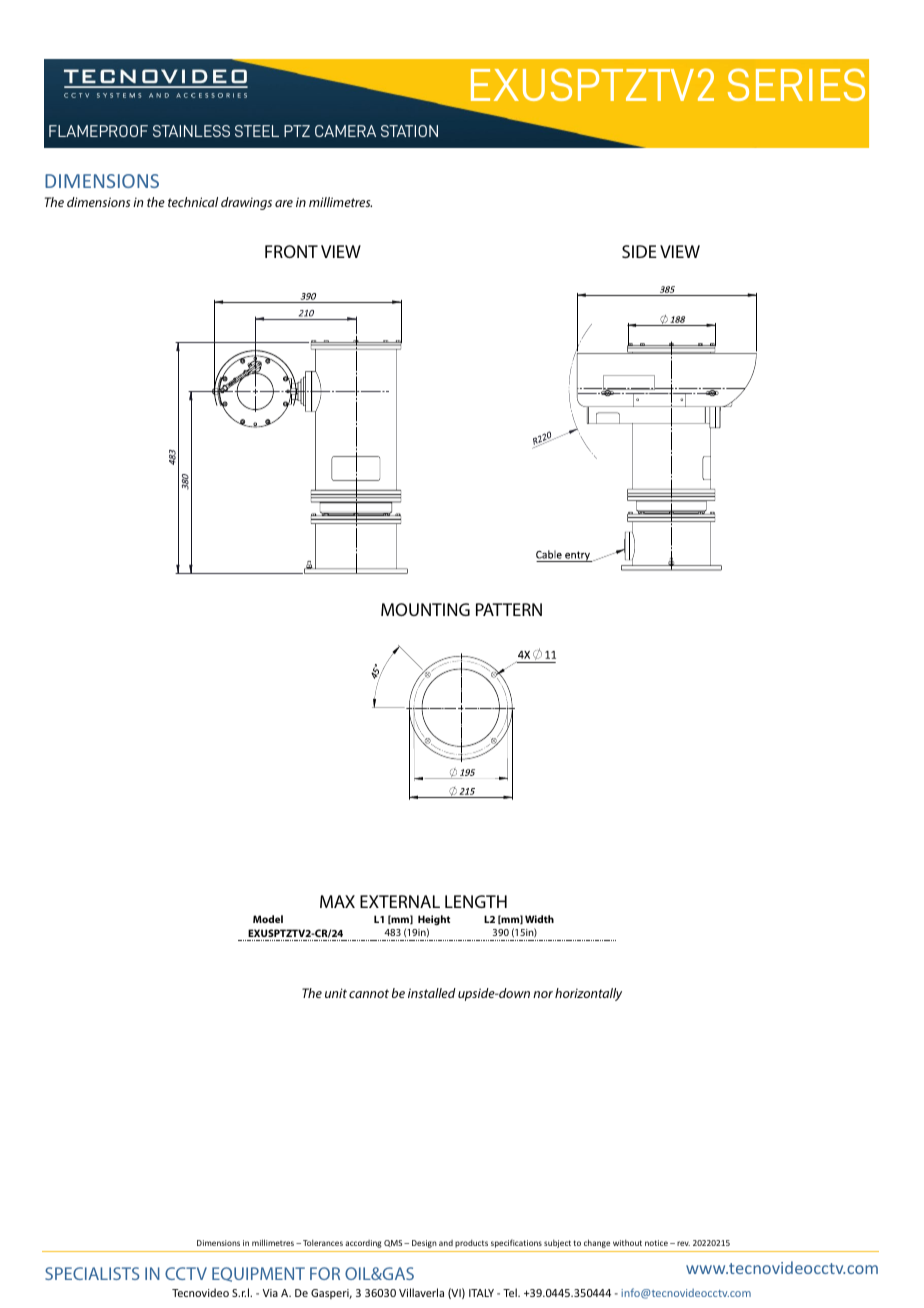 Image resolution: width=924 pixels, height=1308 pixels. I want to click on MOUNTING, so click(425, 609).
